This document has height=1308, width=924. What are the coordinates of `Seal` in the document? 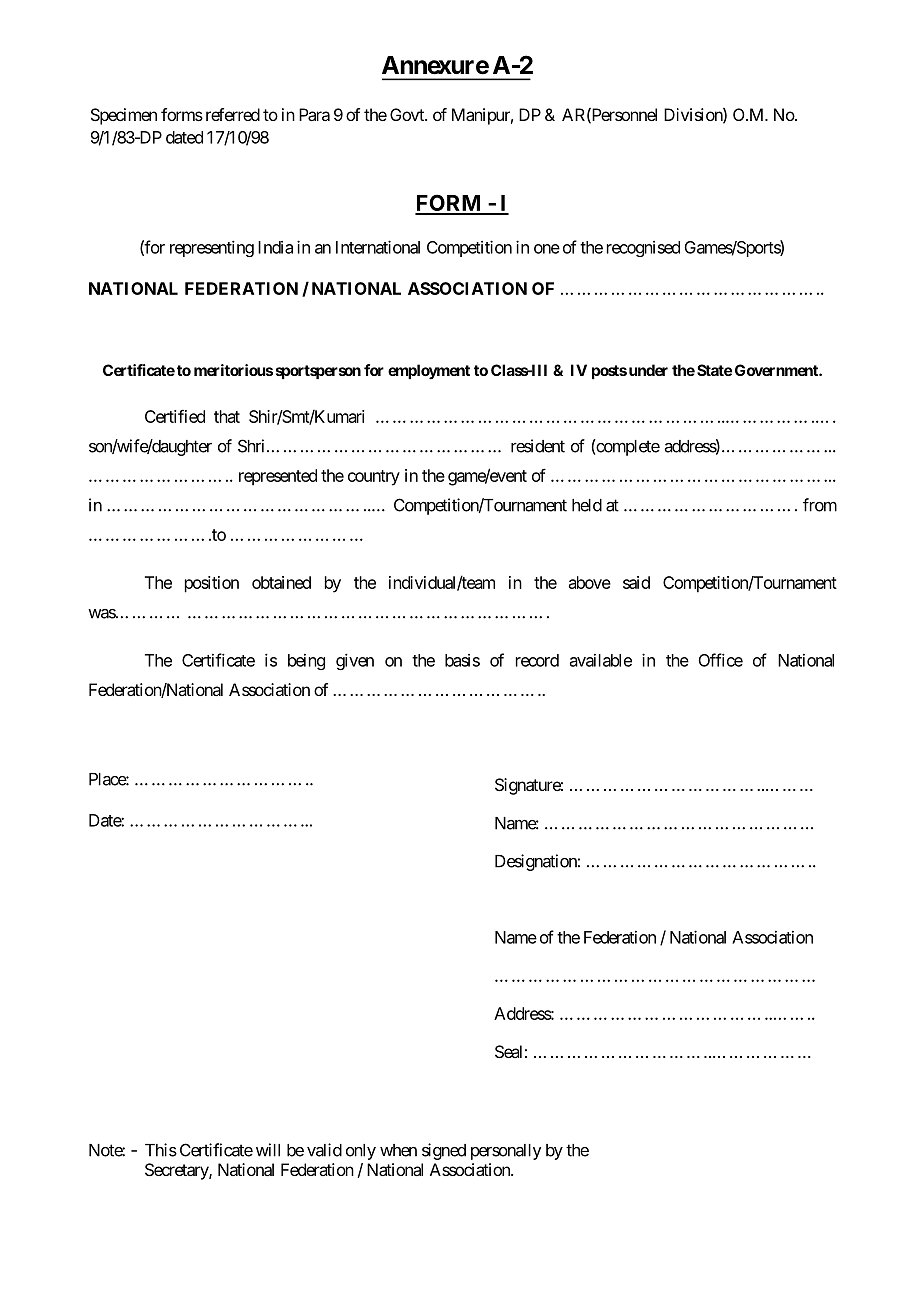 It's located at (508, 1051).
